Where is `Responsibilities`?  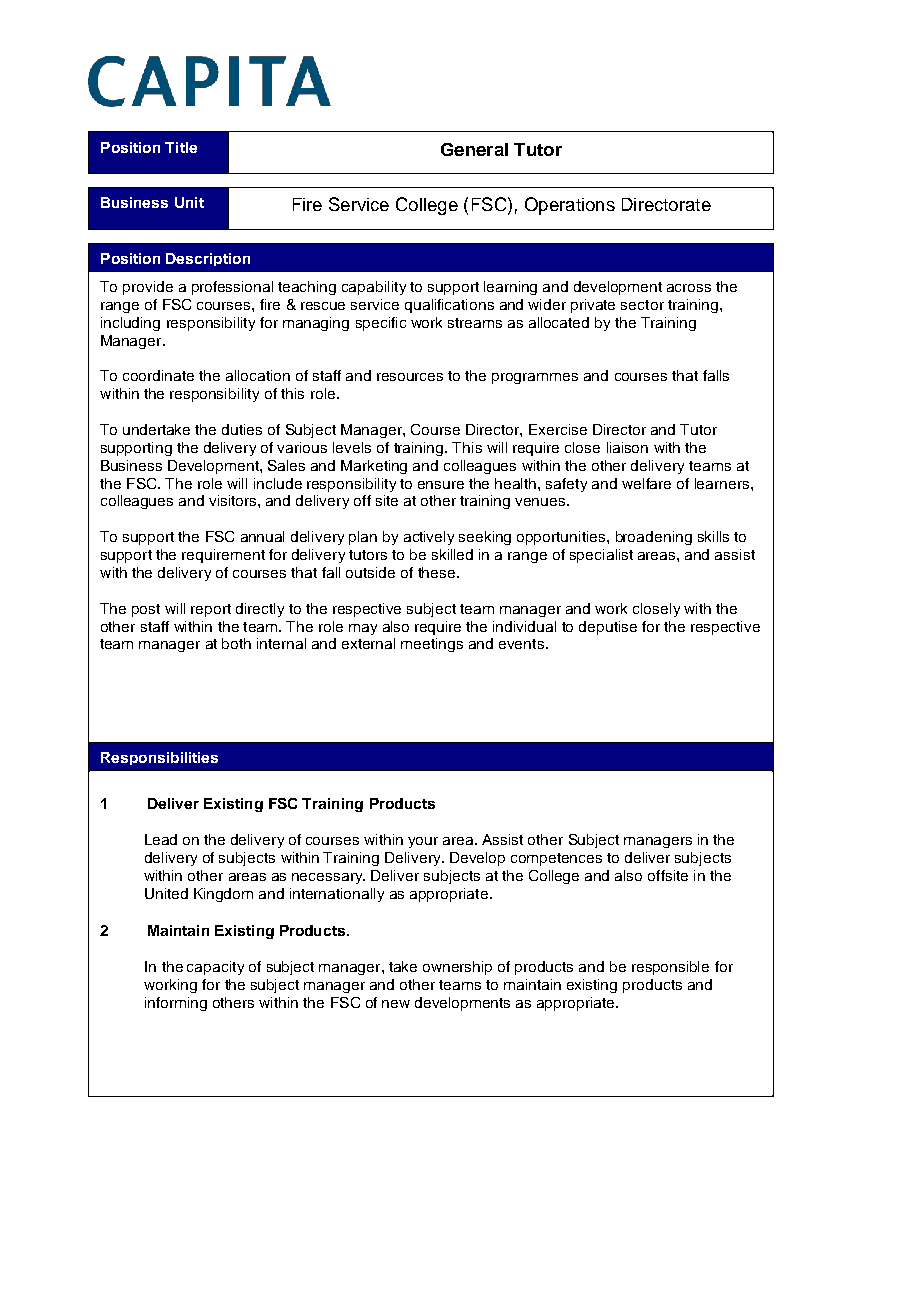
Responsibilities is located at coordinates (159, 758).
